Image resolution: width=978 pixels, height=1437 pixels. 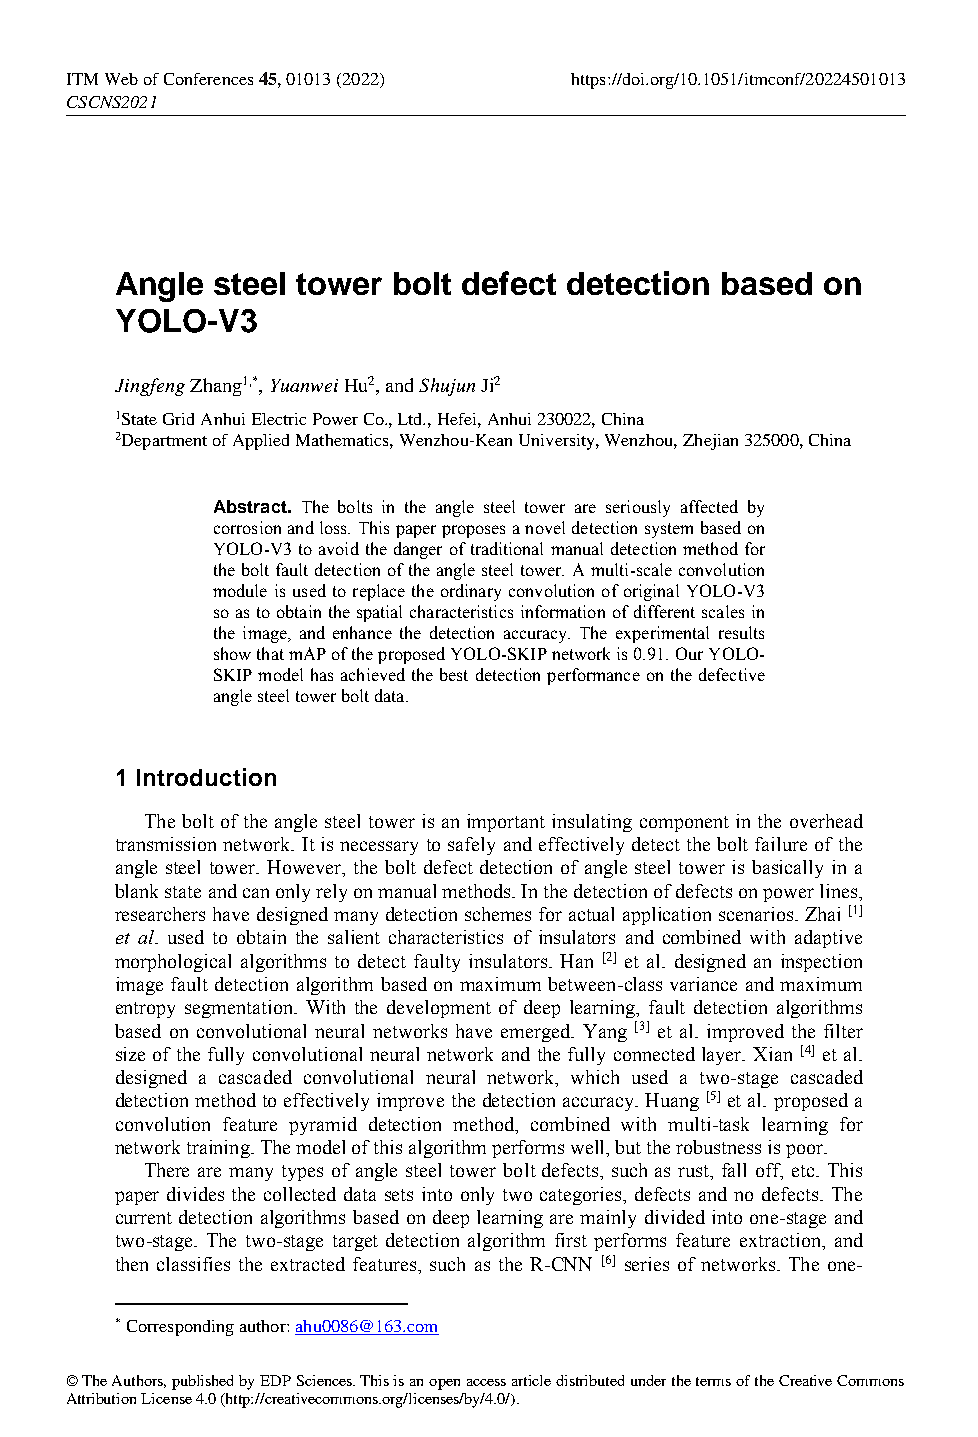 What do you see at coordinates (558, 442) in the document?
I see `University` at bounding box center [558, 442].
